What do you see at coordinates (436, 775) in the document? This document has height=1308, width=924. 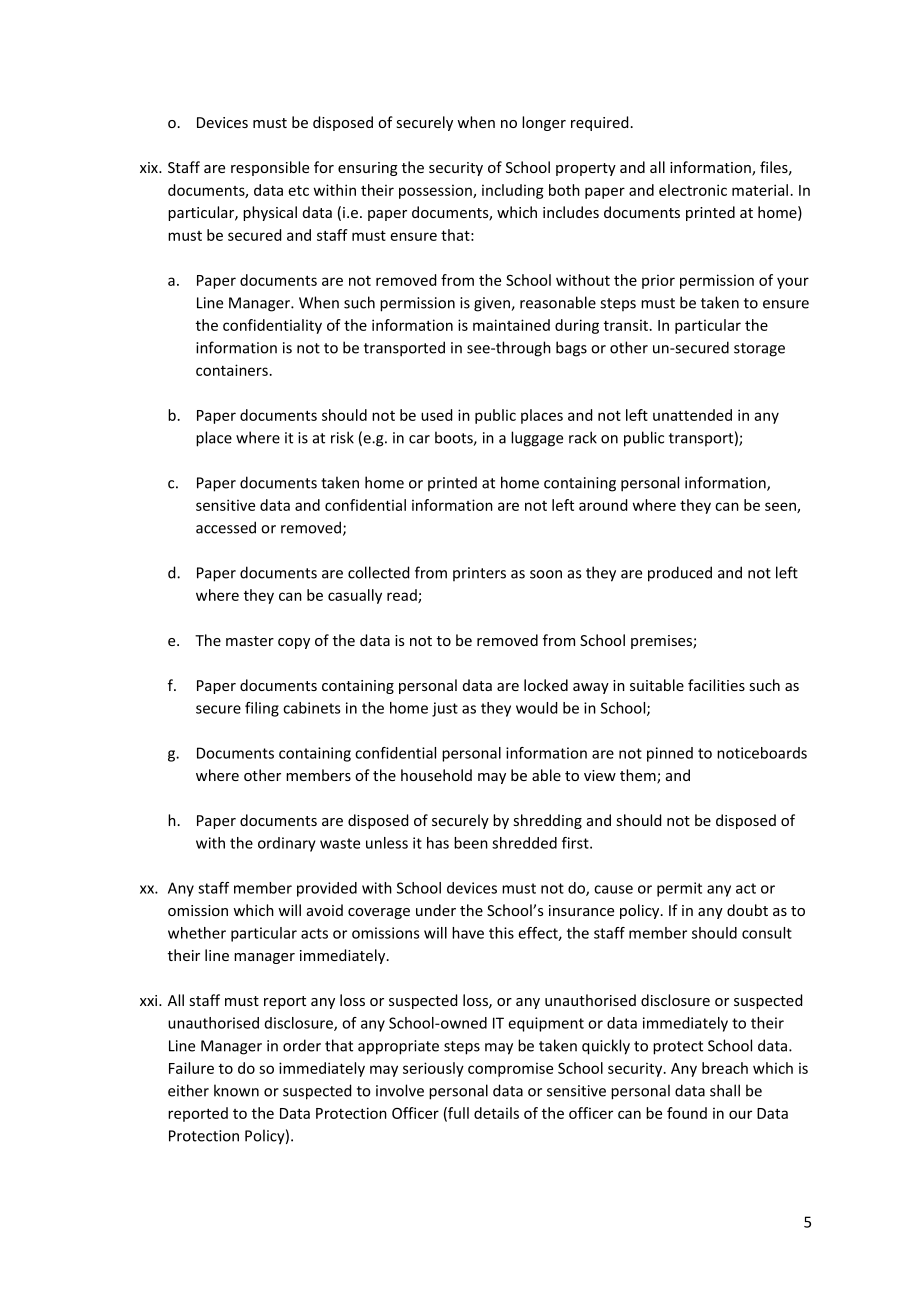 I see `household` at bounding box center [436, 775].
